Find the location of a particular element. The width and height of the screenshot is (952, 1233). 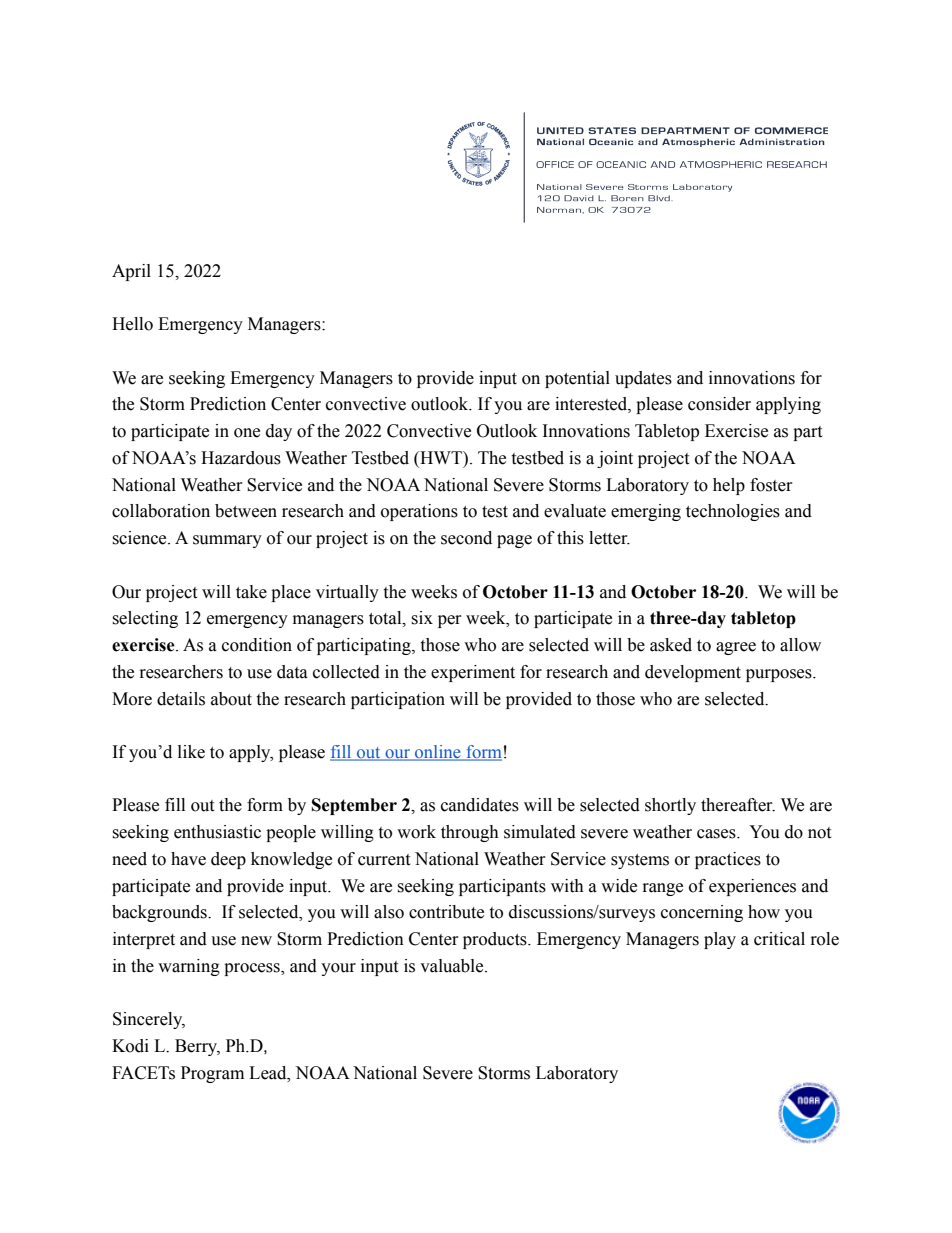

April is located at coordinates (131, 272).
